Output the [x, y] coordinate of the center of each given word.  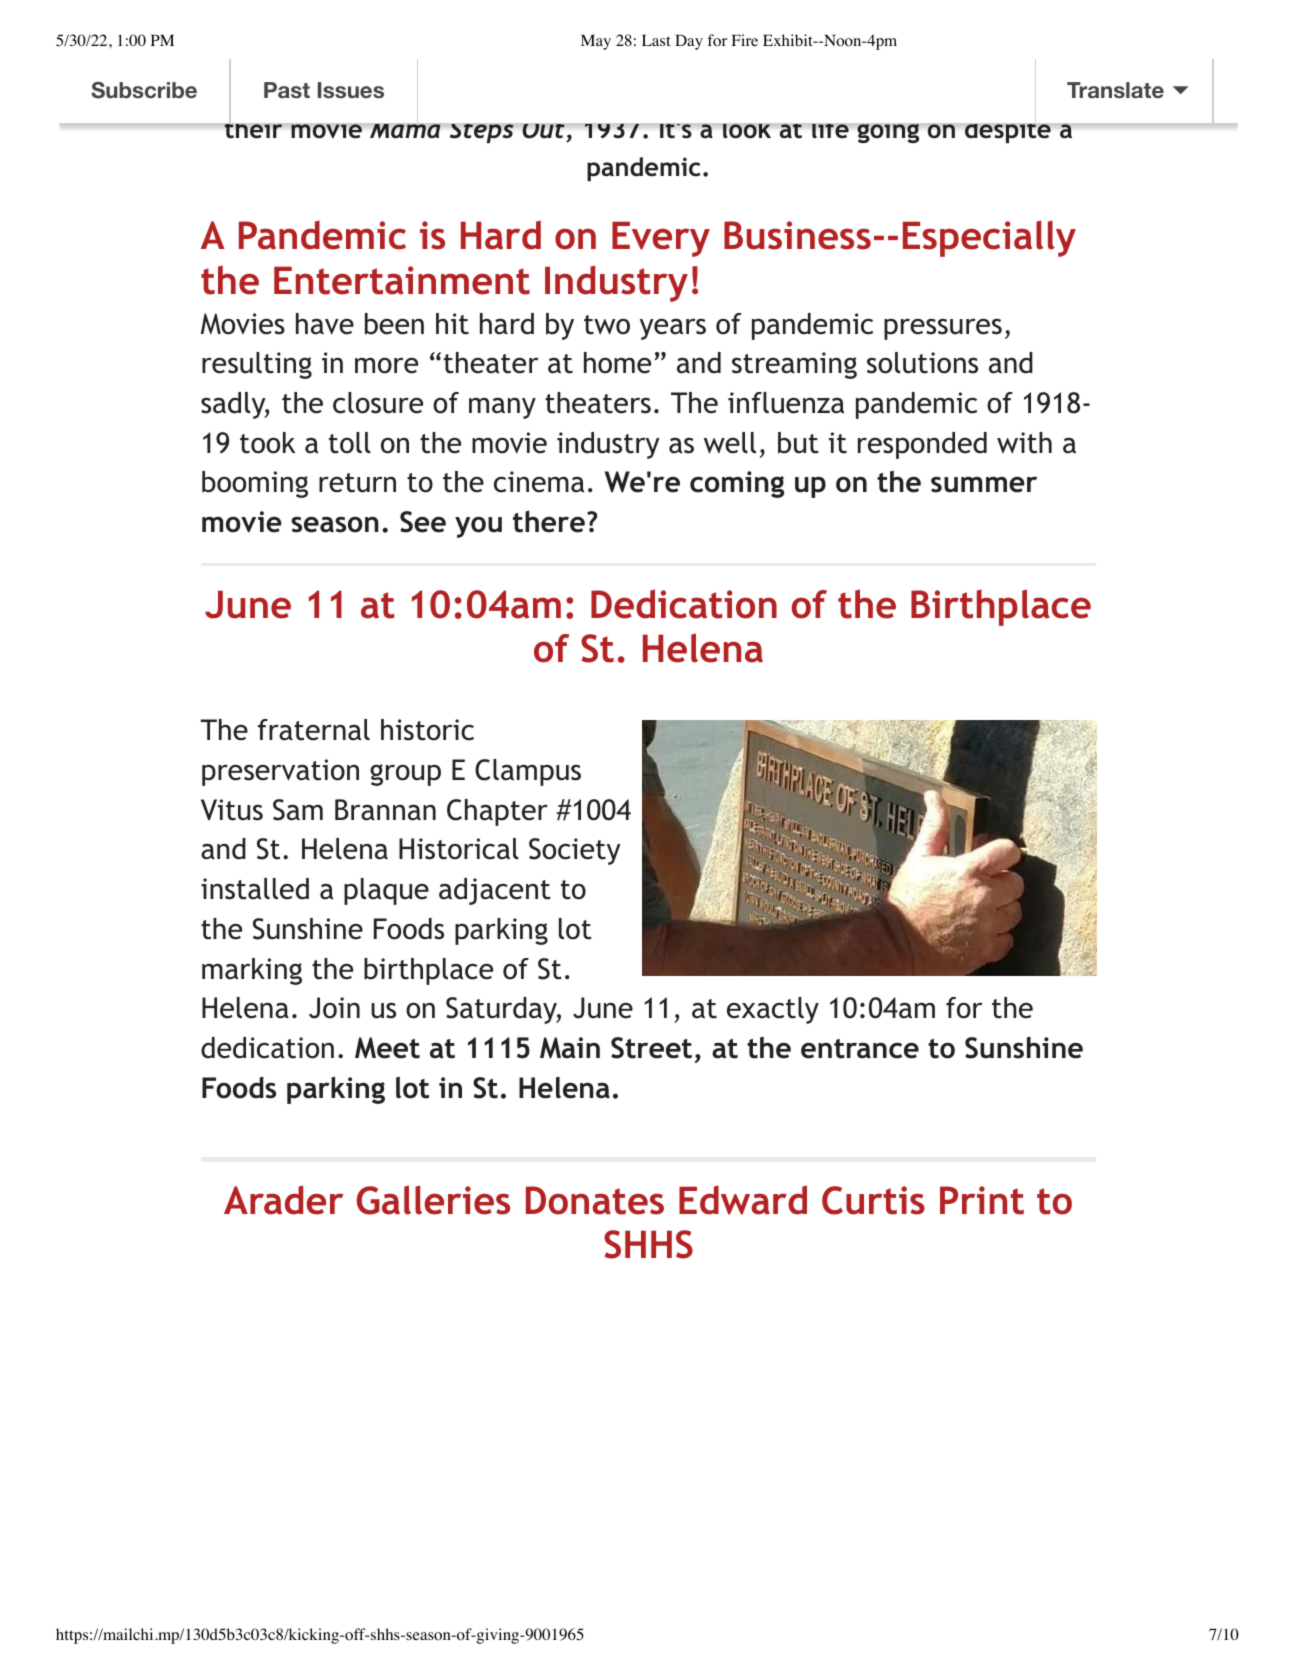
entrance [860, 1049]
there [549, 522]
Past [287, 90]
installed [255, 889]
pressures [943, 329]
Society [575, 851]
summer [984, 484]
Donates [595, 1200]
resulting [257, 365]
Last [656, 40]
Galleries [433, 1200]
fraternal [314, 730]
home [617, 363]
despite [1007, 130]
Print [982, 1200]
